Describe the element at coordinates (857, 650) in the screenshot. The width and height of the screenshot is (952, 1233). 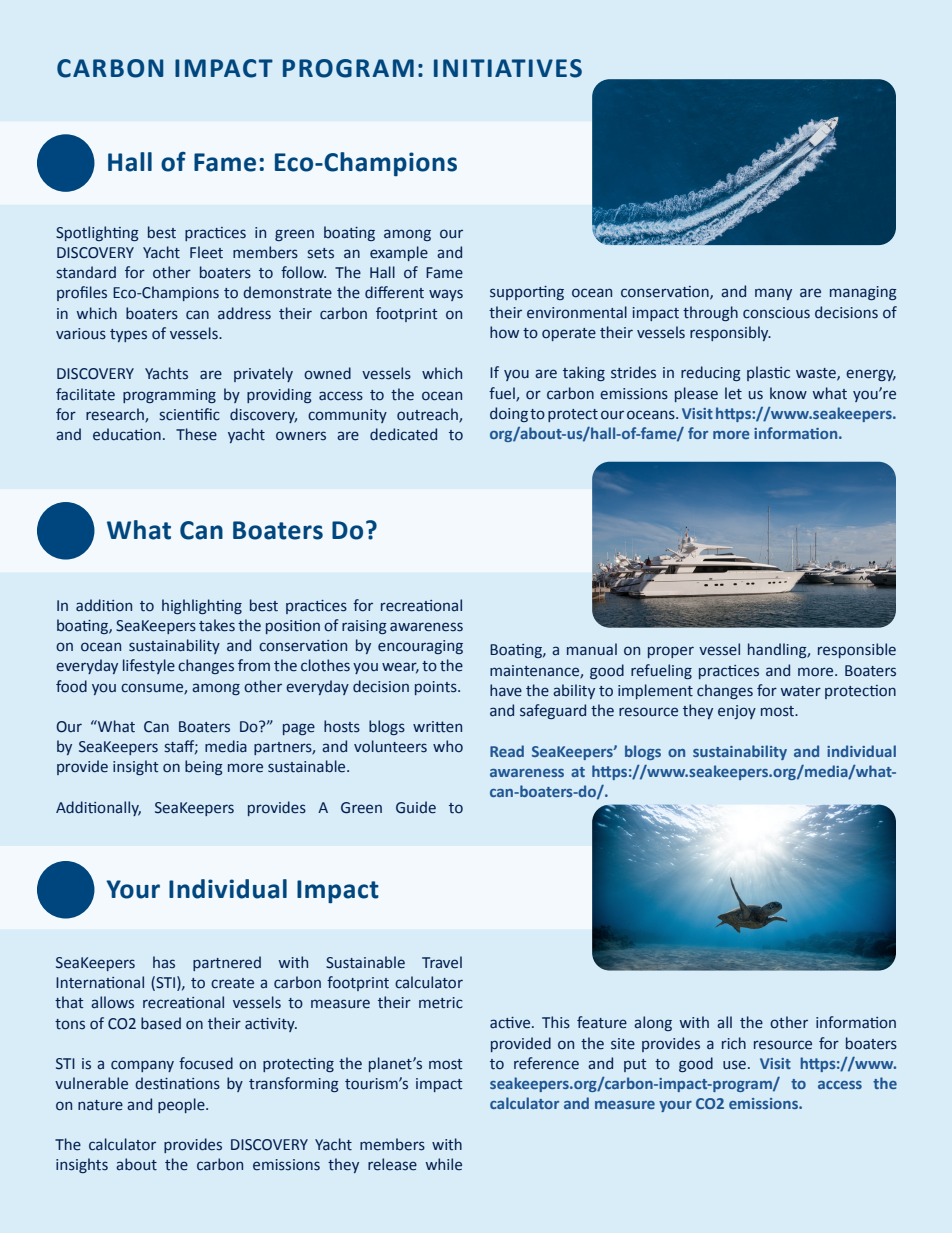
I see `responsible` at that location.
